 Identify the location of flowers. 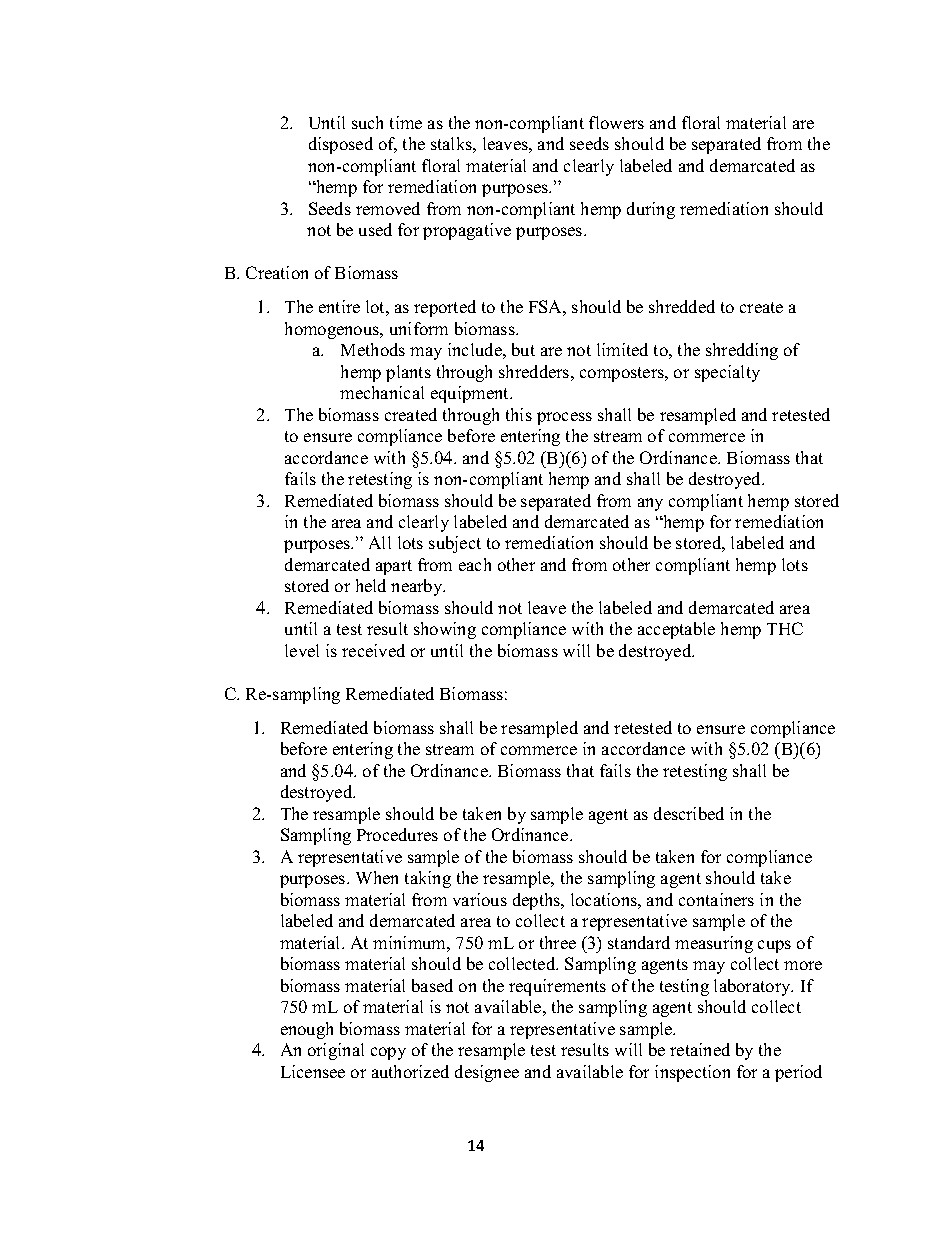
(616, 122).
